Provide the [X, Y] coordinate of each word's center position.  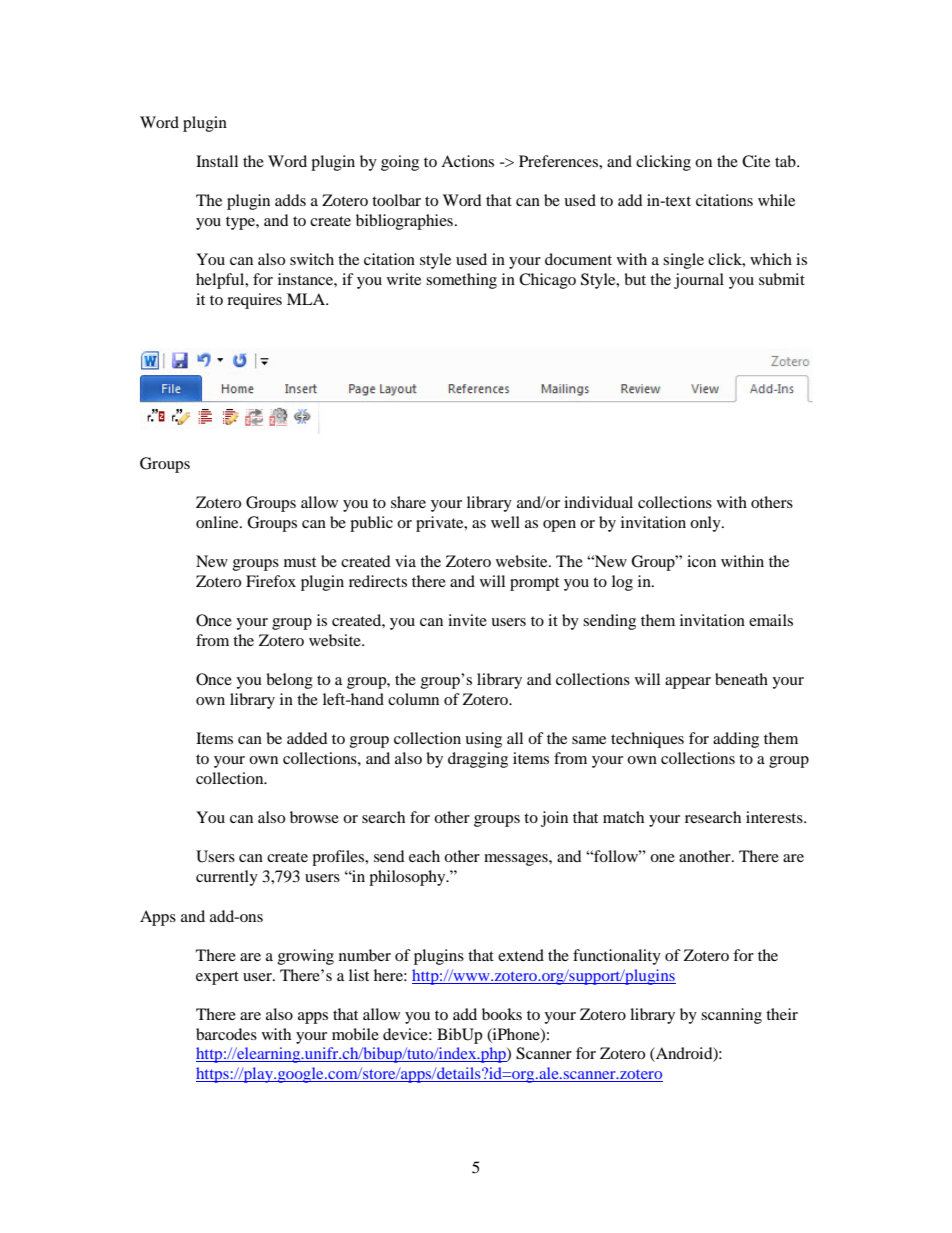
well [505, 522]
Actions [467, 161]
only [706, 524]
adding [736, 740]
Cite [756, 161]
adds [290, 200]
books [502, 1014]
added [307, 738]
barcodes [226, 1034]
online [218, 522]
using [483, 740]
